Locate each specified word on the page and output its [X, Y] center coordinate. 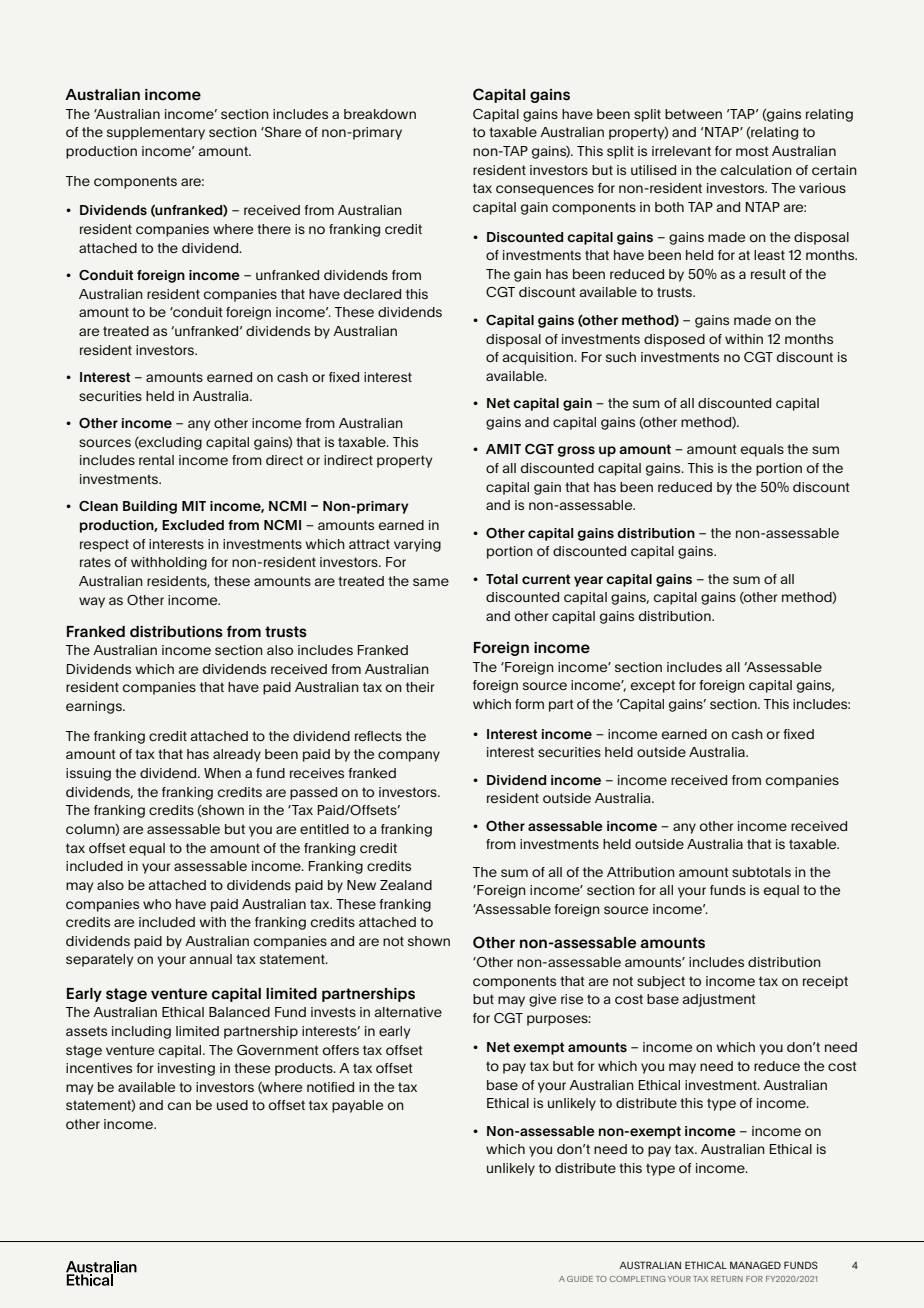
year [588, 581]
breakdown [380, 114]
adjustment [719, 1000]
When [222, 773]
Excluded [193, 525]
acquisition [539, 358]
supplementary [156, 133]
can [179, 1106]
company [409, 756]
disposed [674, 340]
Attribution [641, 872]
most [752, 151]
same [431, 582]
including [141, 1032]
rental [156, 460]
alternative [408, 1012]
